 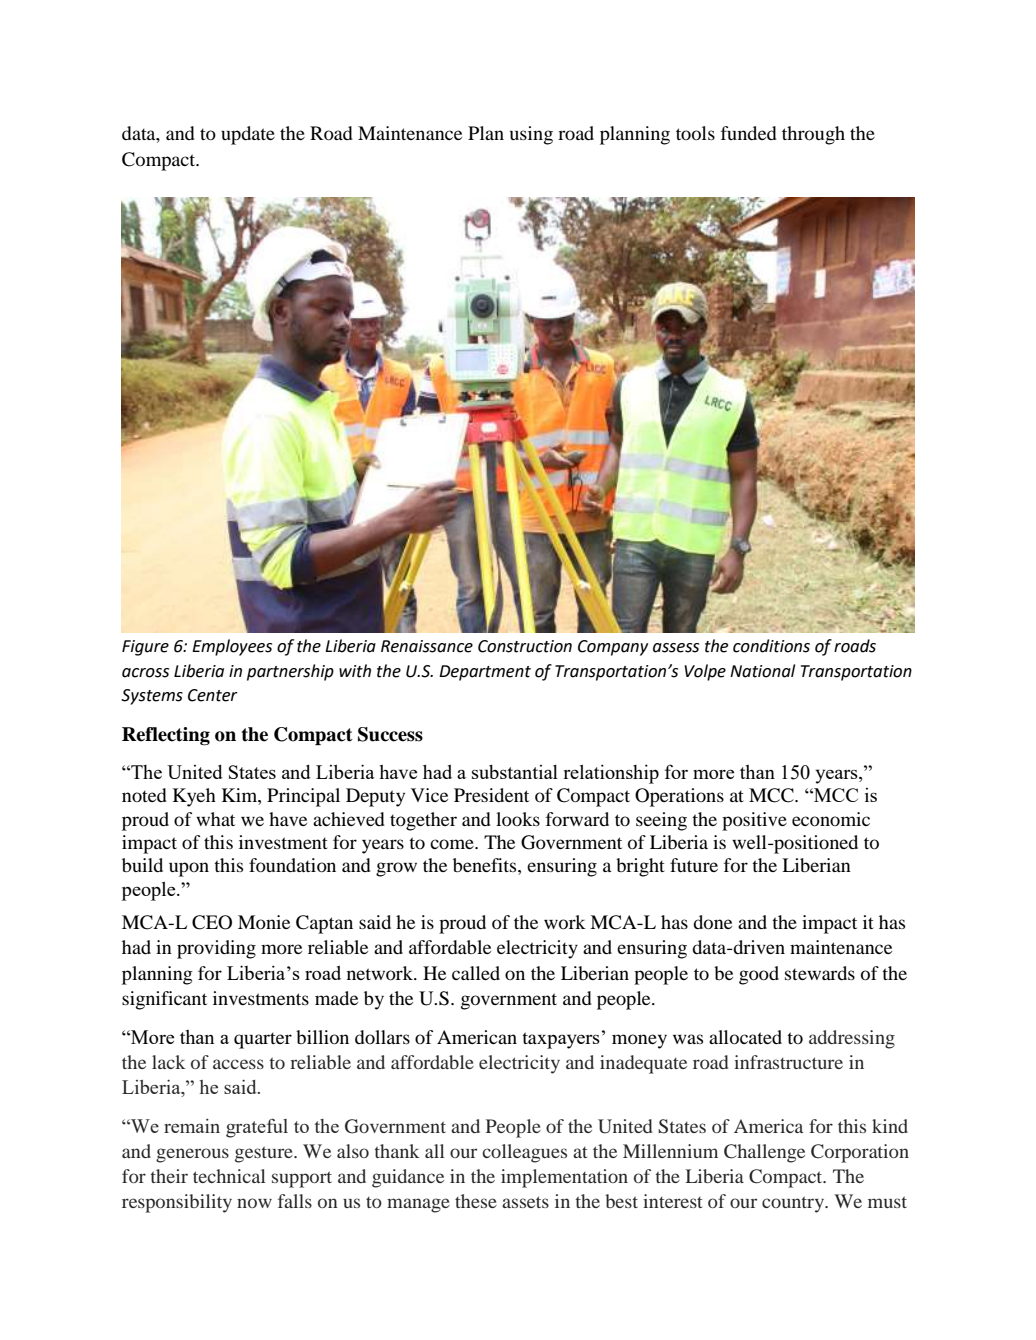 What do you see at coordinates (248, 135) in the page?
I see `update` at bounding box center [248, 135].
